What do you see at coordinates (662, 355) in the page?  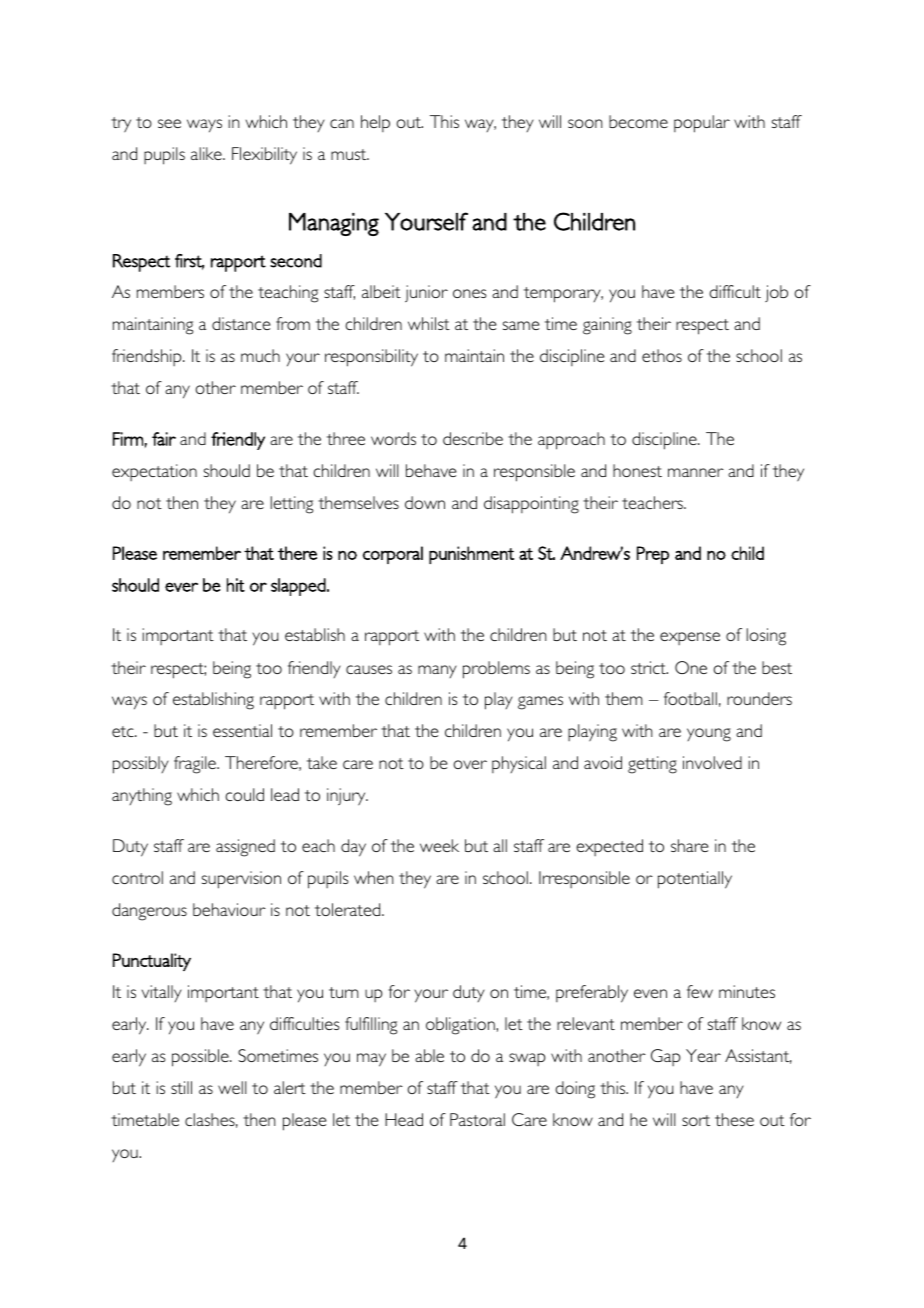 I see `ethos` at bounding box center [662, 355].
